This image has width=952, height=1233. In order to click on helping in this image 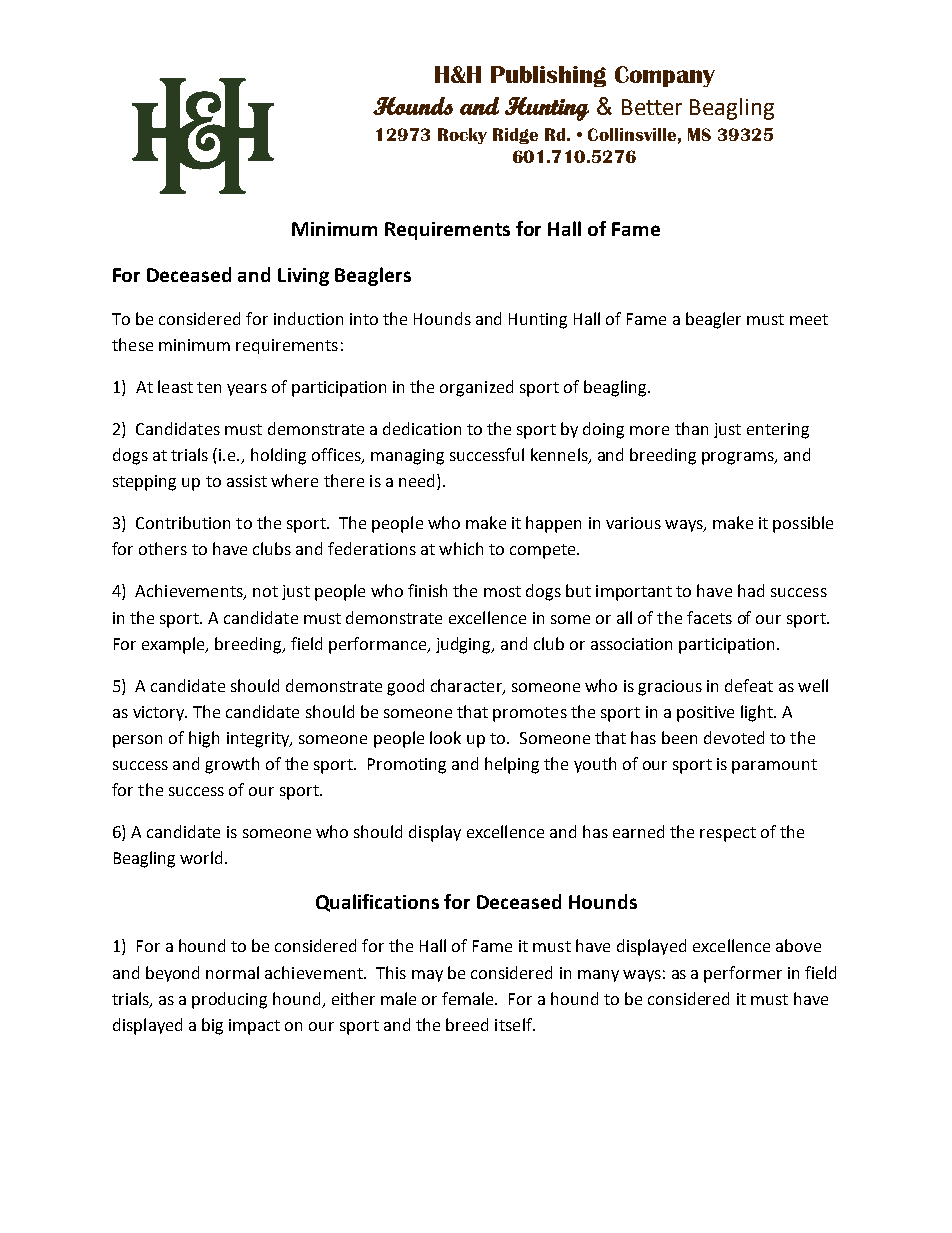, I will do `click(512, 765)`.
